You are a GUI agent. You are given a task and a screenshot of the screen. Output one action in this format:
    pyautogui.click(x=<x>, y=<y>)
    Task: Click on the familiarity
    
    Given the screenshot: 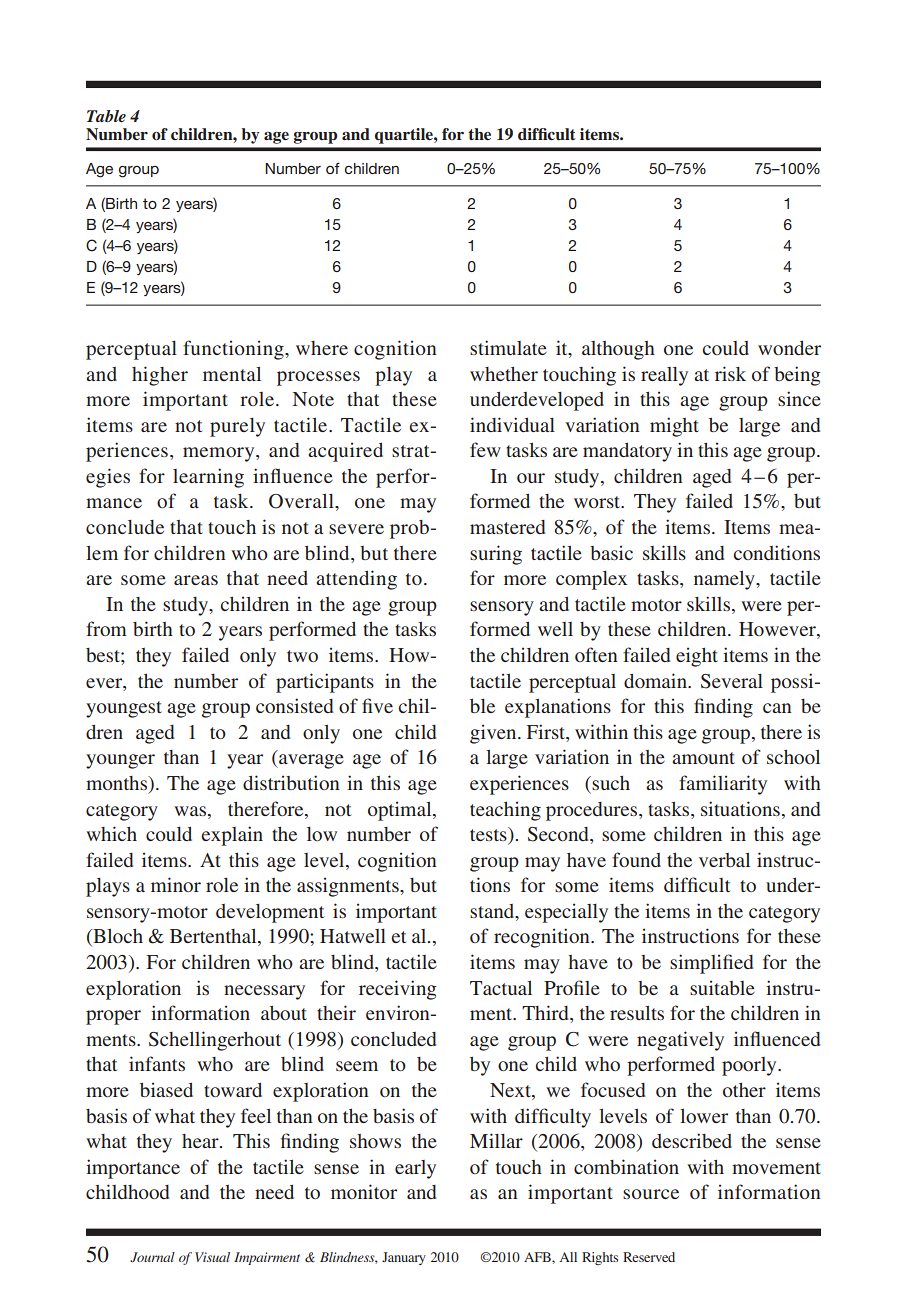 What is the action you would take?
    pyautogui.click(x=723, y=785)
